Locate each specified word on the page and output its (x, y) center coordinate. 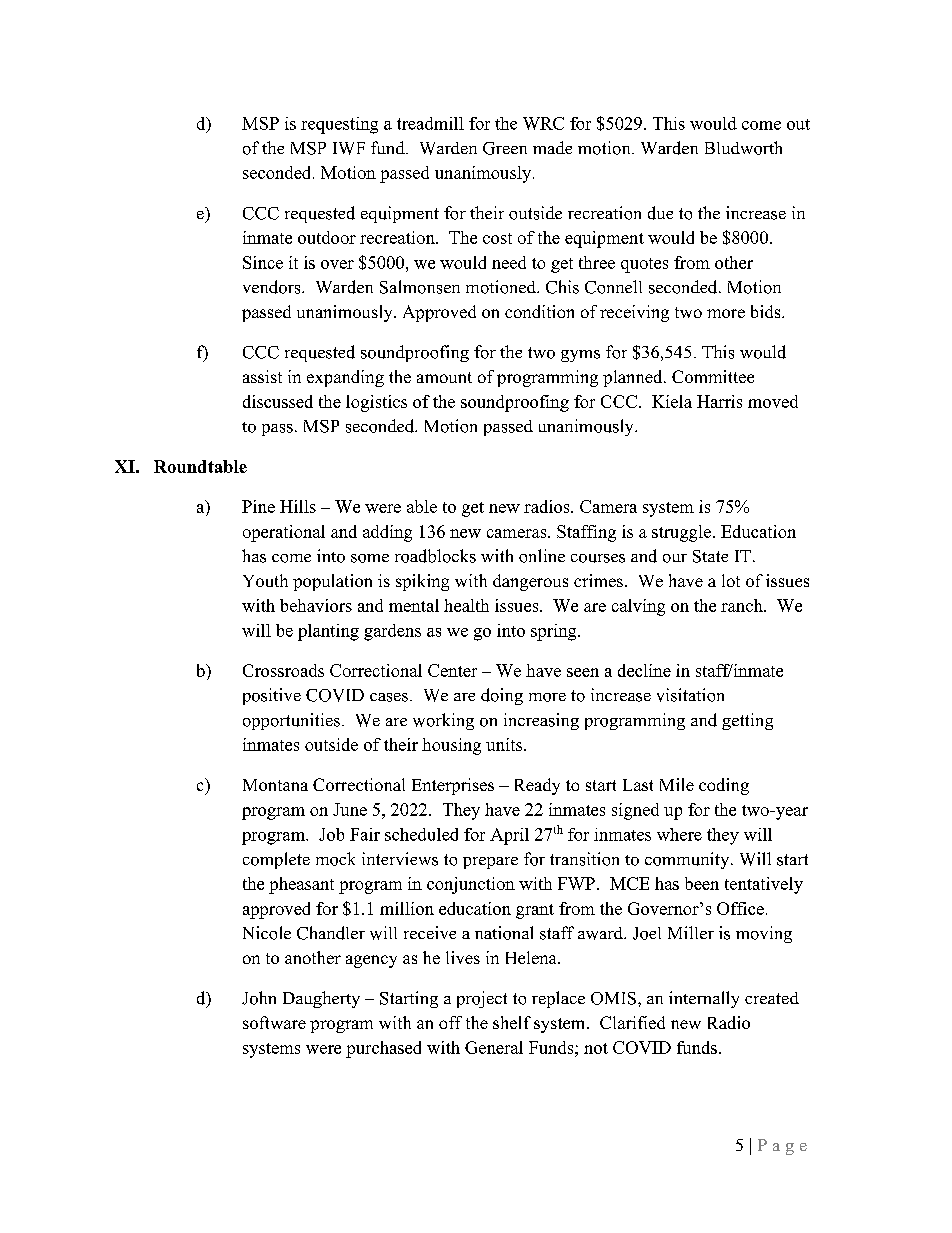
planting (328, 632)
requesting (339, 125)
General (494, 1047)
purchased (383, 1049)
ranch (743, 605)
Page (782, 1147)
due (660, 213)
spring (555, 632)
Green (505, 148)
